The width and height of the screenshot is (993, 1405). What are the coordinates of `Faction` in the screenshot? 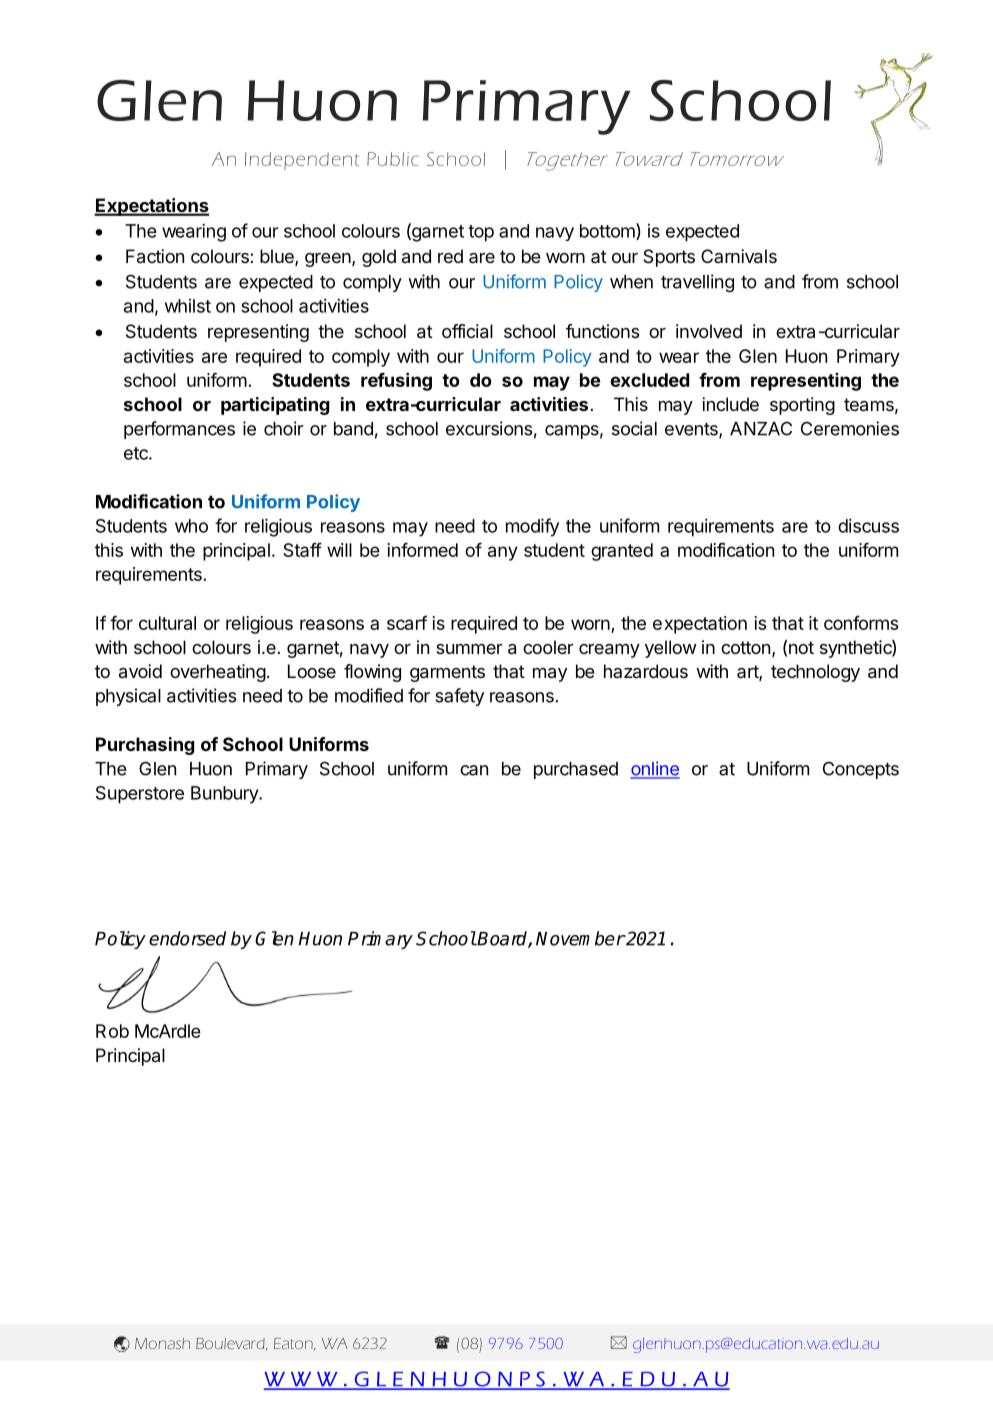 It's located at (155, 256).
